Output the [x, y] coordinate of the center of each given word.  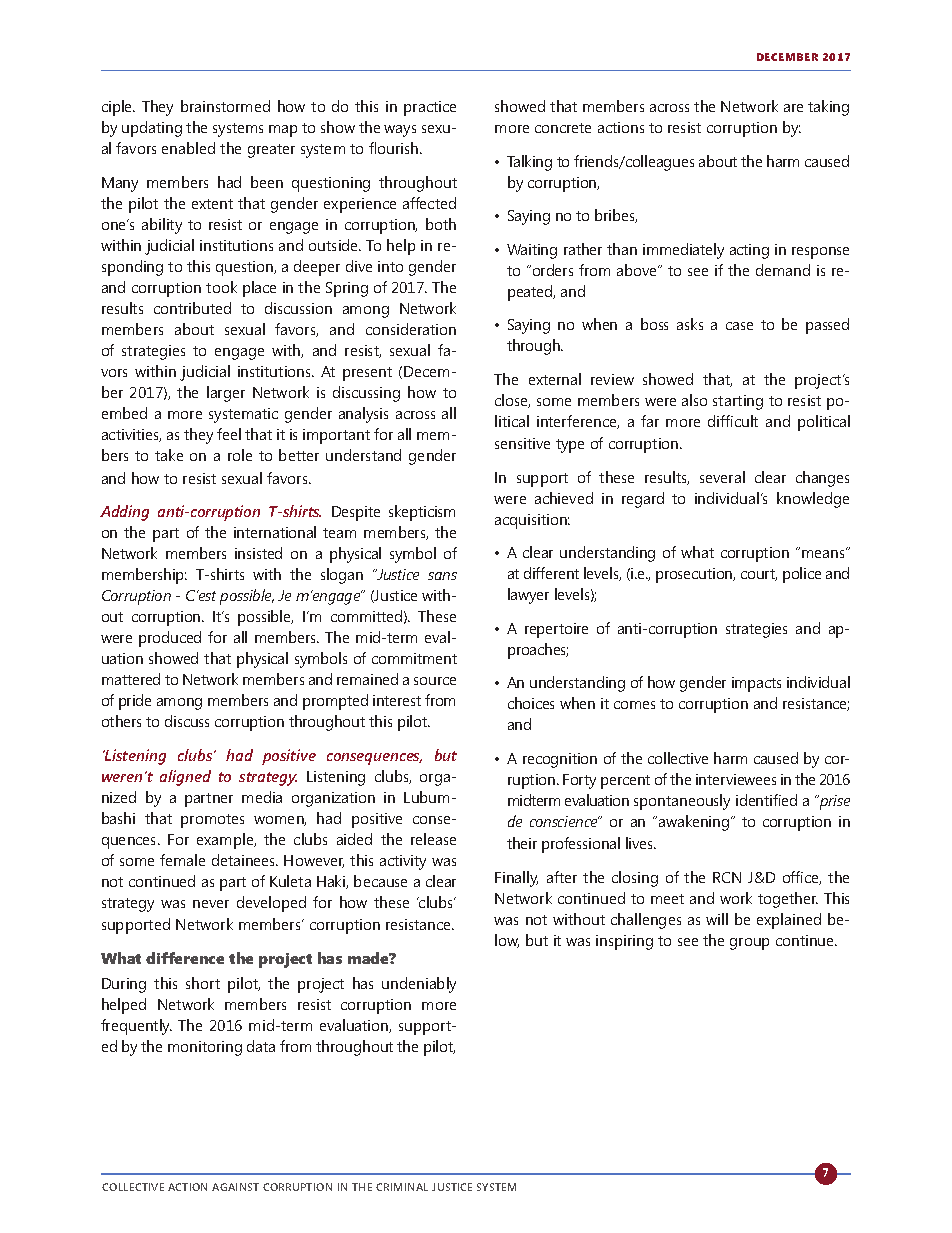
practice [430, 108]
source [435, 681]
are [793, 108]
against [235, 1187]
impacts [756, 684]
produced [170, 639]
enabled [188, 148]
